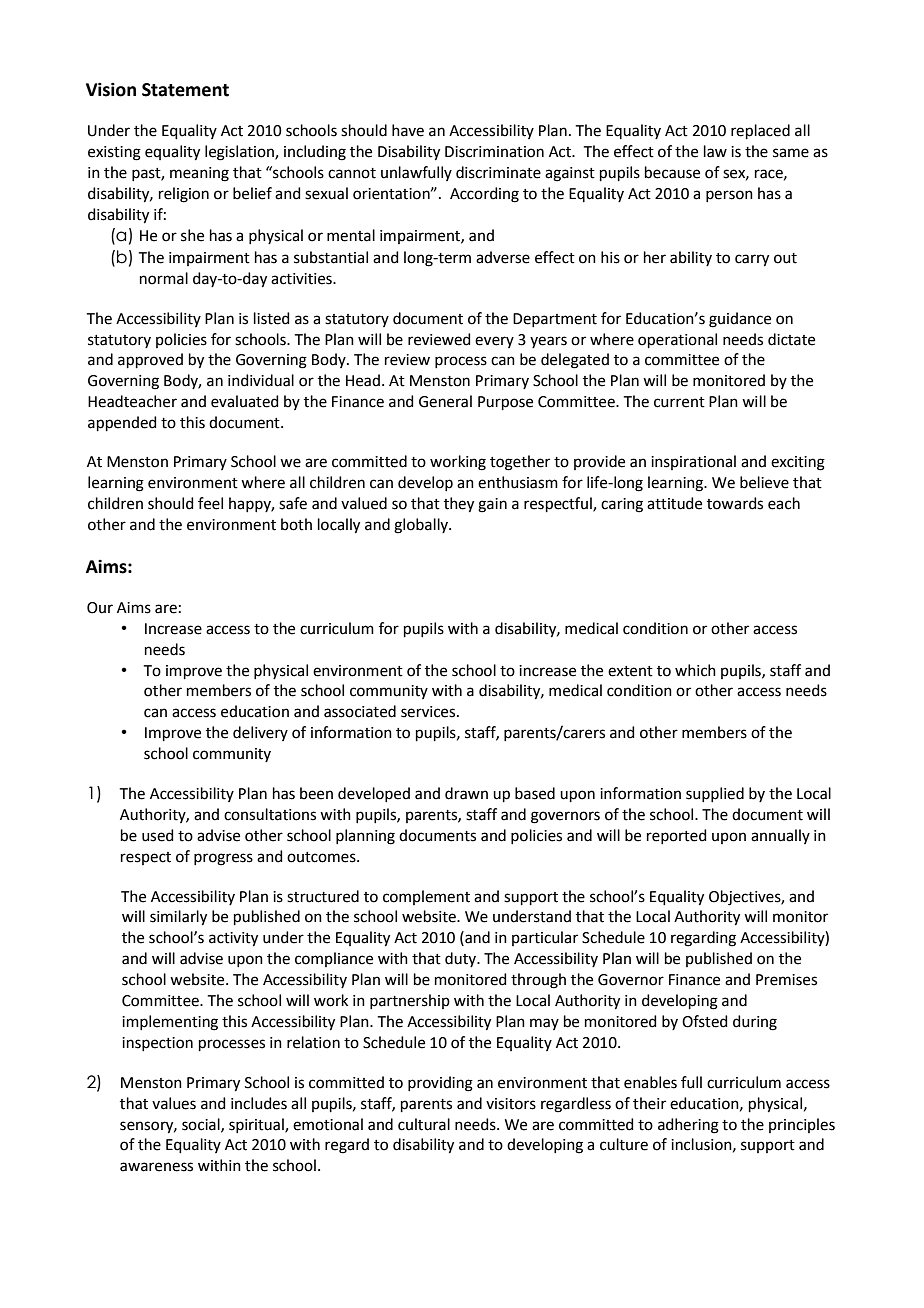 Image resolution: width=924 pixels, height=1308 pixels. Describe the element at coordinates (695, 670) in the screenshot. I see `which` at that location.
